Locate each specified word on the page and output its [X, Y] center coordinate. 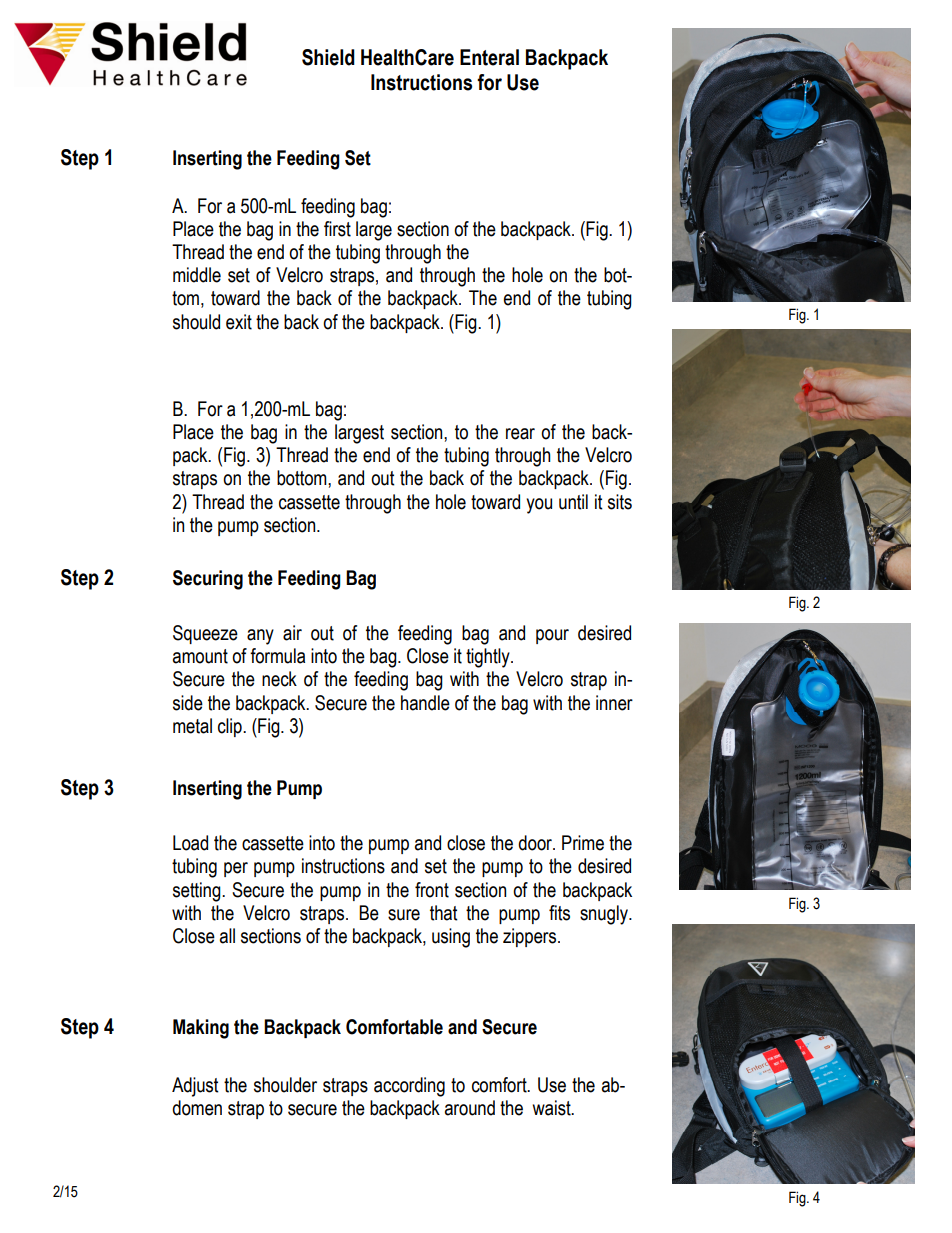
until [573, 502]
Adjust [195, 1087]
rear [520, 434]
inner [614, 703]
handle [425, 703]
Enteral [489, 57]
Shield [328, 57]
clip [231, 727]
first [337, 229]
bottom [303, 478]
